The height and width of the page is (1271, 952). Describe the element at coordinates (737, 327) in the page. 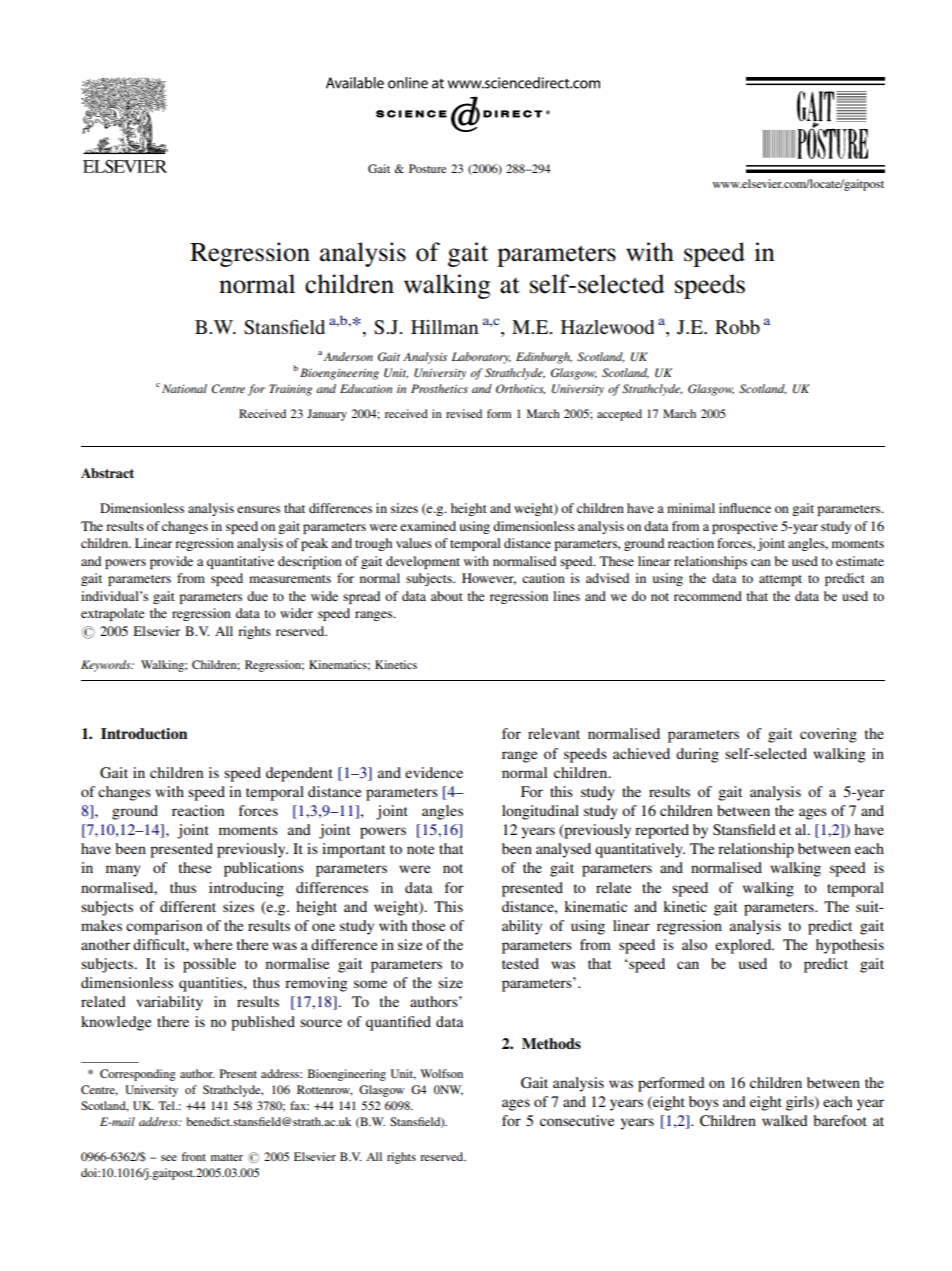

I see `Robb` at that location.
